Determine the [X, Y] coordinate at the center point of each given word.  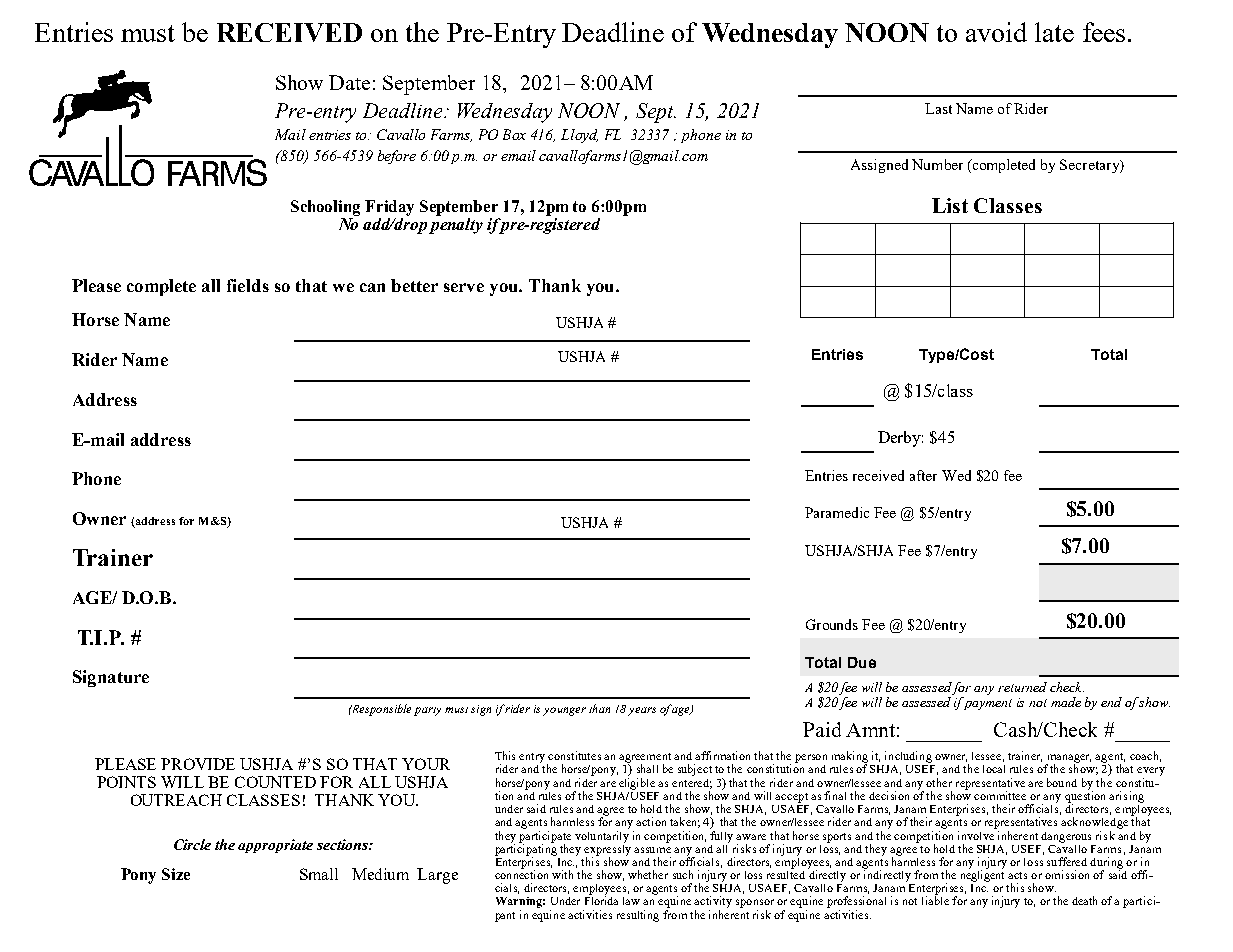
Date [349, 82]
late [1054, 32]
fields [248, 285]
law [631, 901]
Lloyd [579, 136]
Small [319, 874]
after [923, 475]
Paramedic [837, 512]
